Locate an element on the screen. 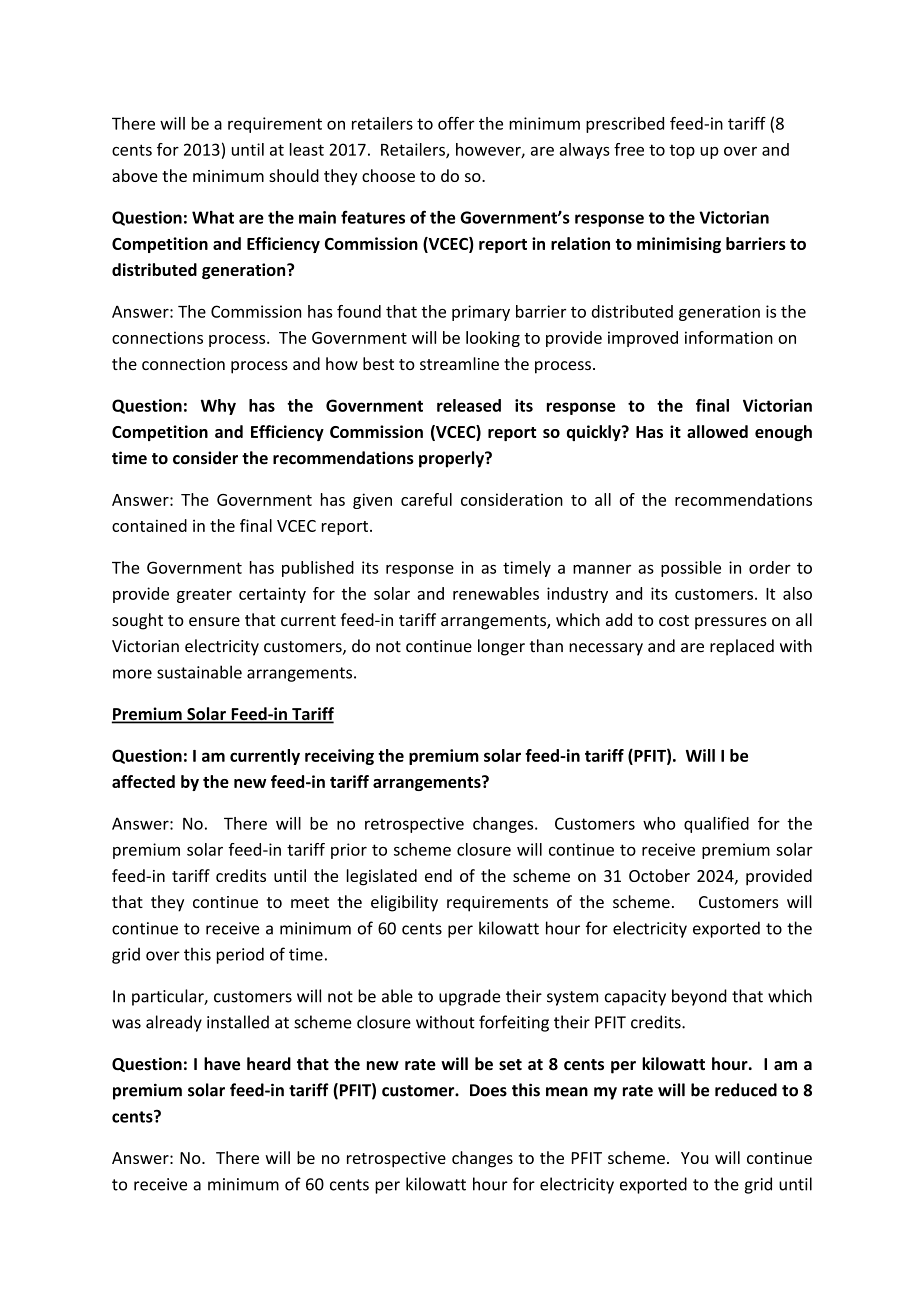 This screenshot has height=1308, width=924. qualified is located at coordinates (716, 825).
